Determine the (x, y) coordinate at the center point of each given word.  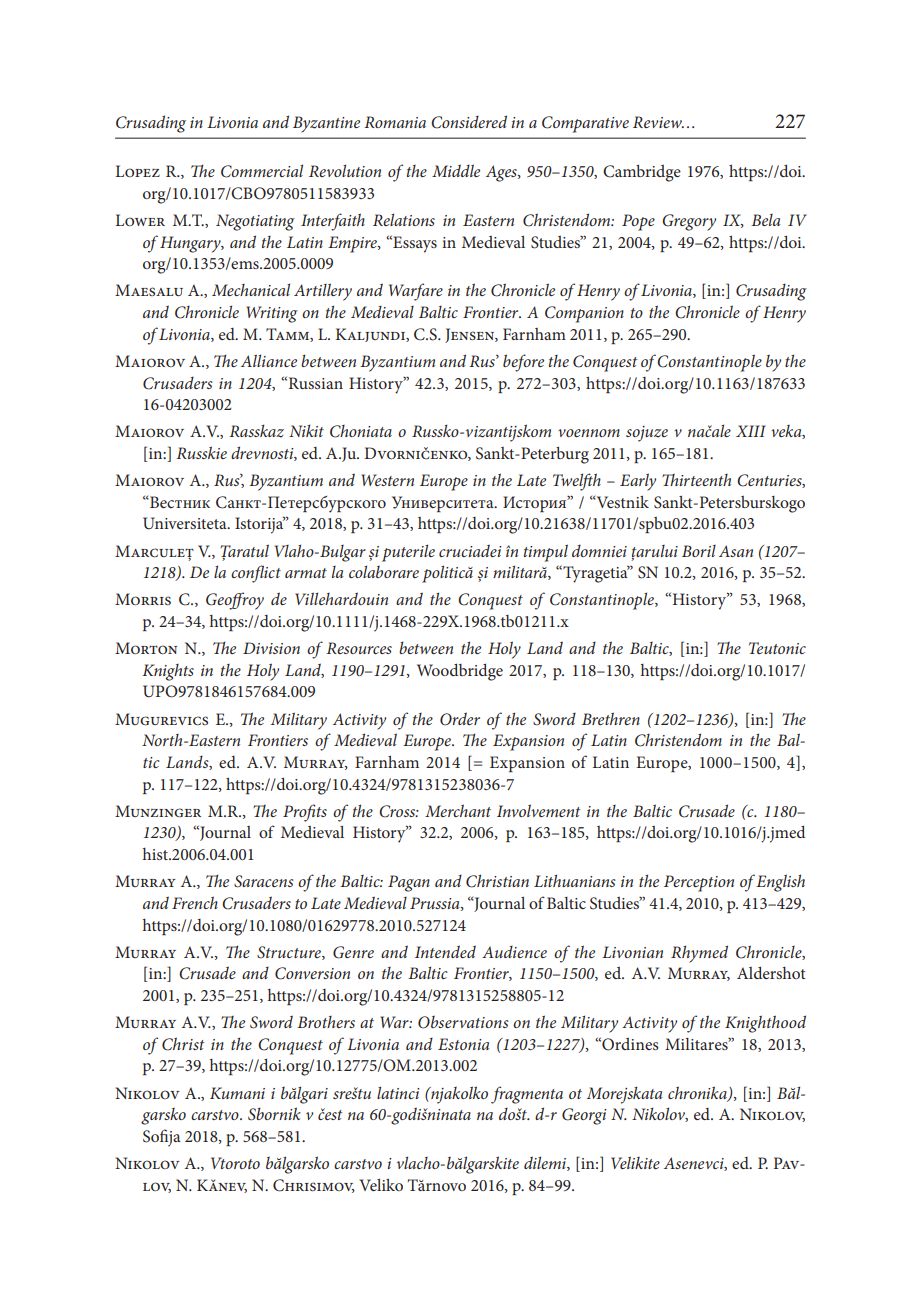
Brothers (326, 1022)
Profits (305, 813)
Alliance (269, 360)
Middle (456, 170)
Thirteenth (696, 480)
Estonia (464, 1044)
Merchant (458, 810)
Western (387, 480)
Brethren (611, 718)
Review (658, 122)
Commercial (262, 171)
